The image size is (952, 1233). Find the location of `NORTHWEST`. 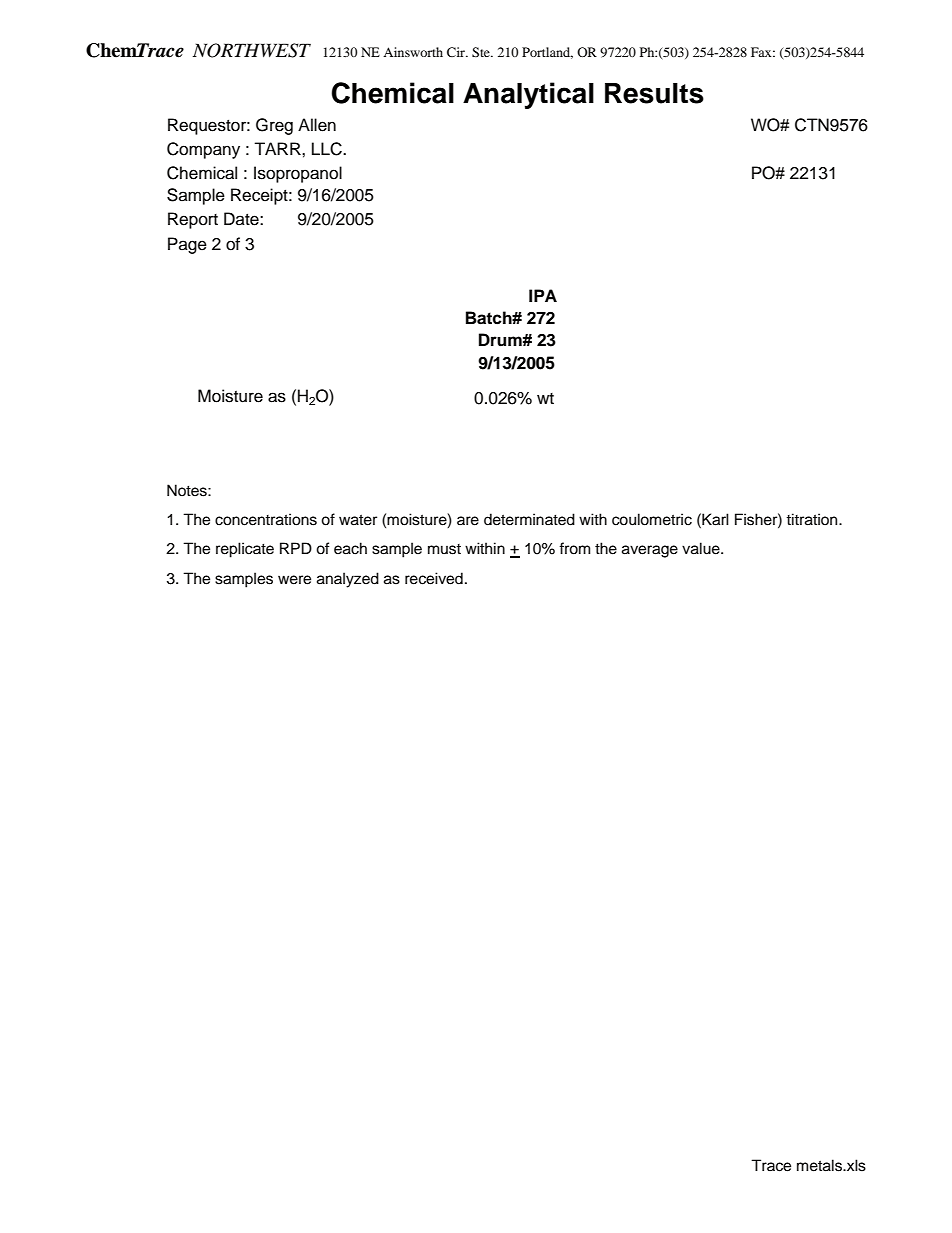

NORTHWEST is located at coordinates (252, 50).
